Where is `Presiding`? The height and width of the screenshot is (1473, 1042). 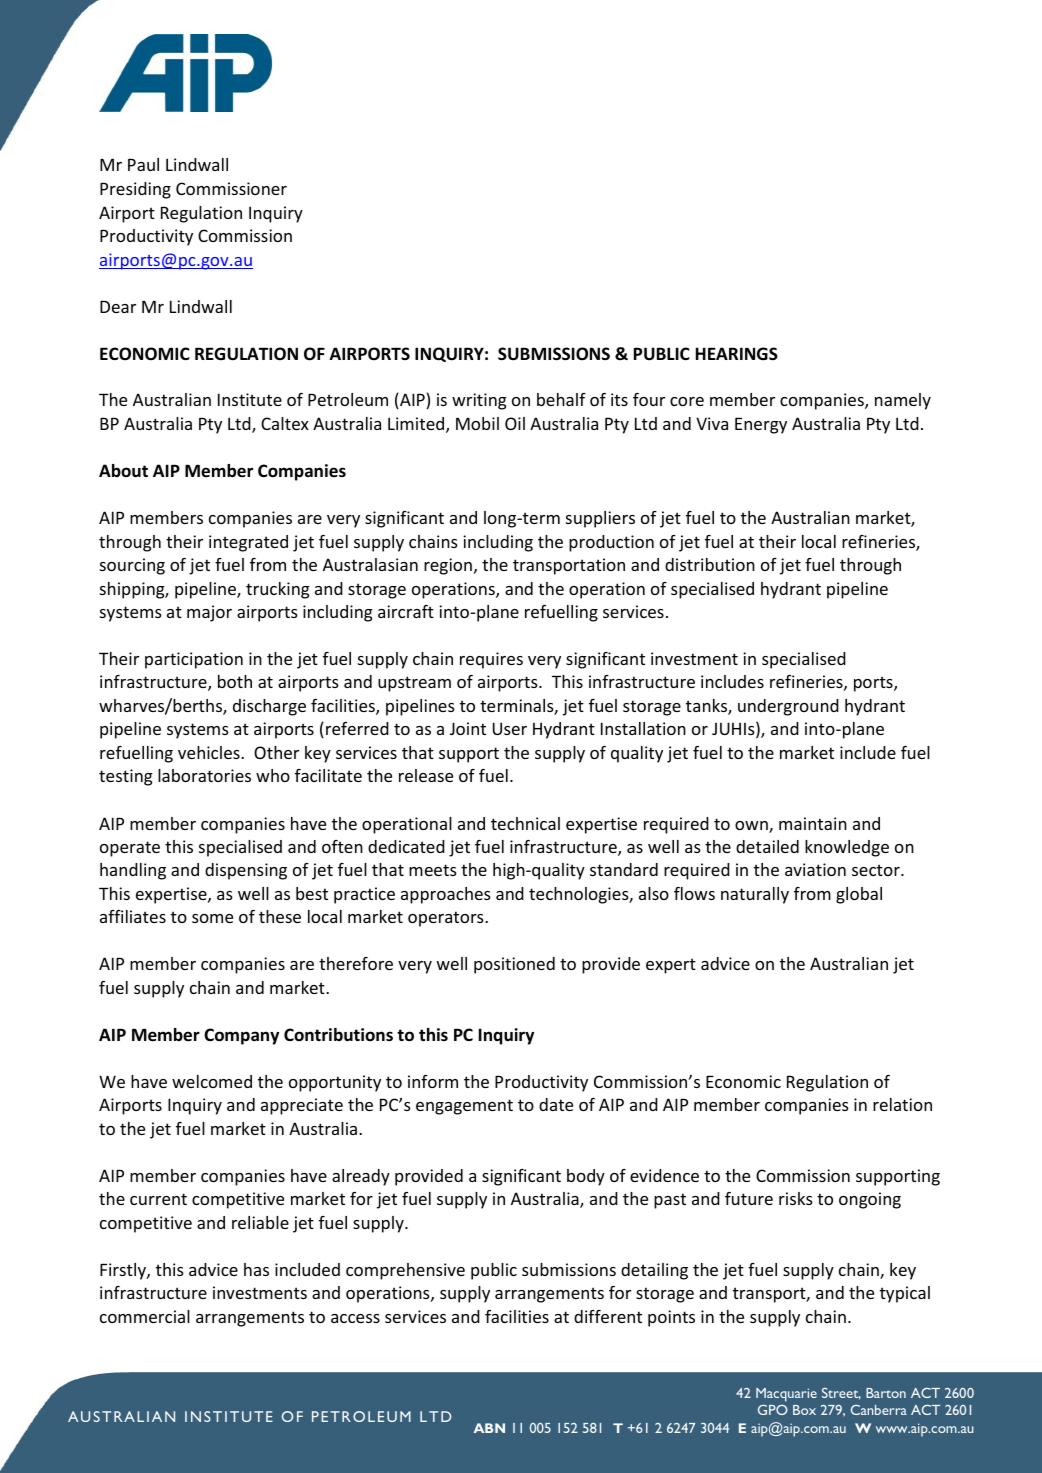
Presiding is located at coordinates (135, 190).
